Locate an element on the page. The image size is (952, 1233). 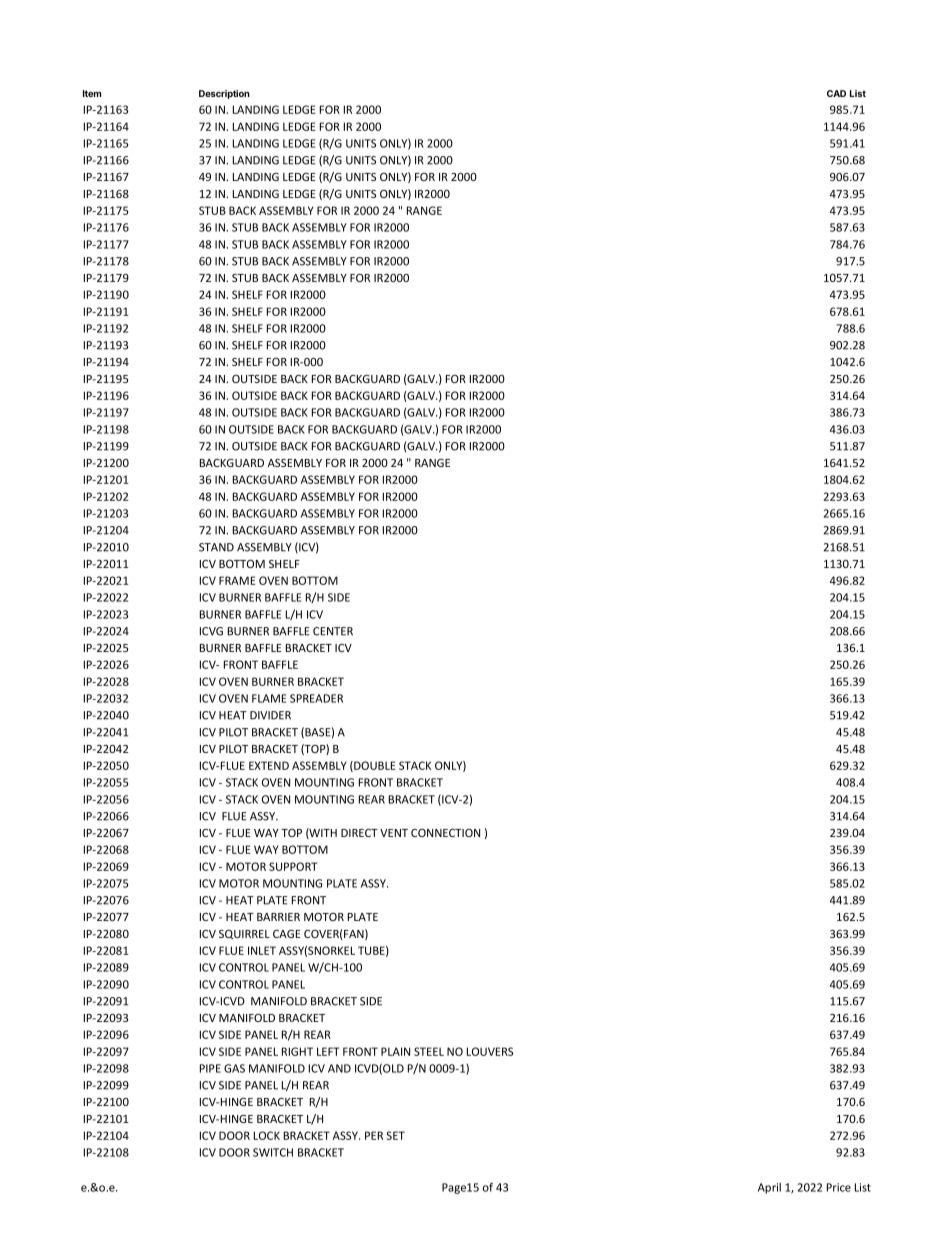
Item is located at coordinates (92, 93).
